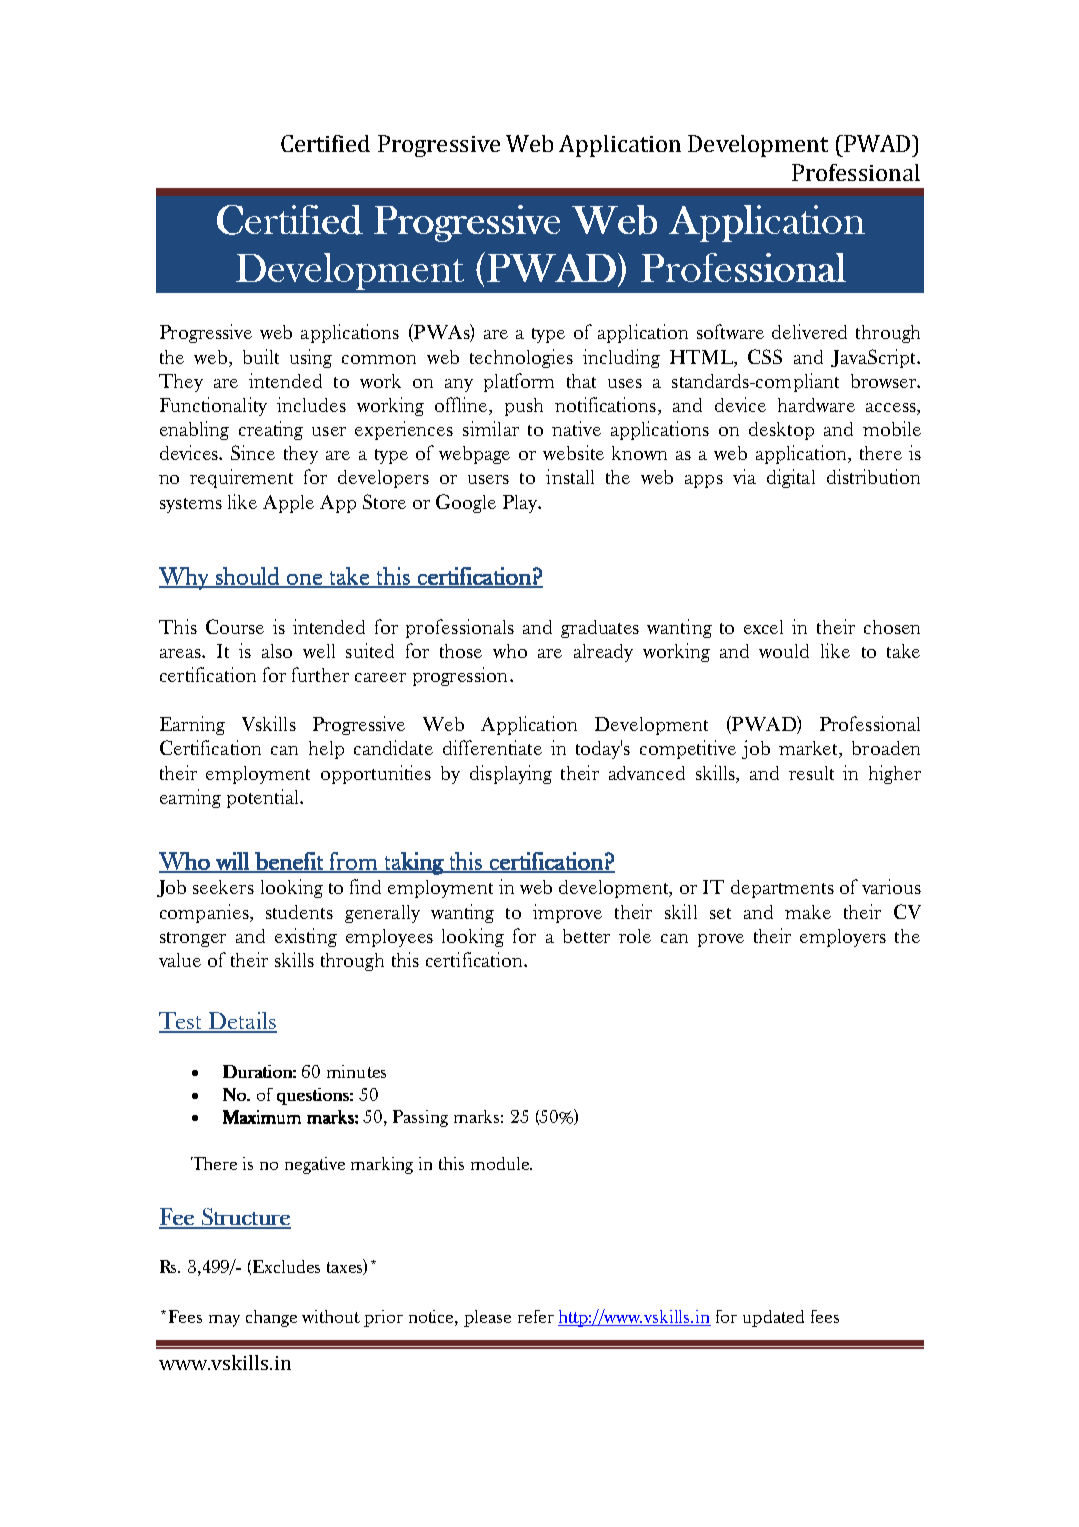 Image resolution: width=1079 pixels, height=1527 pixels. What do you see at coordinates (811, 773) in the document?
I see `result` at bounding box center [811, 773].
